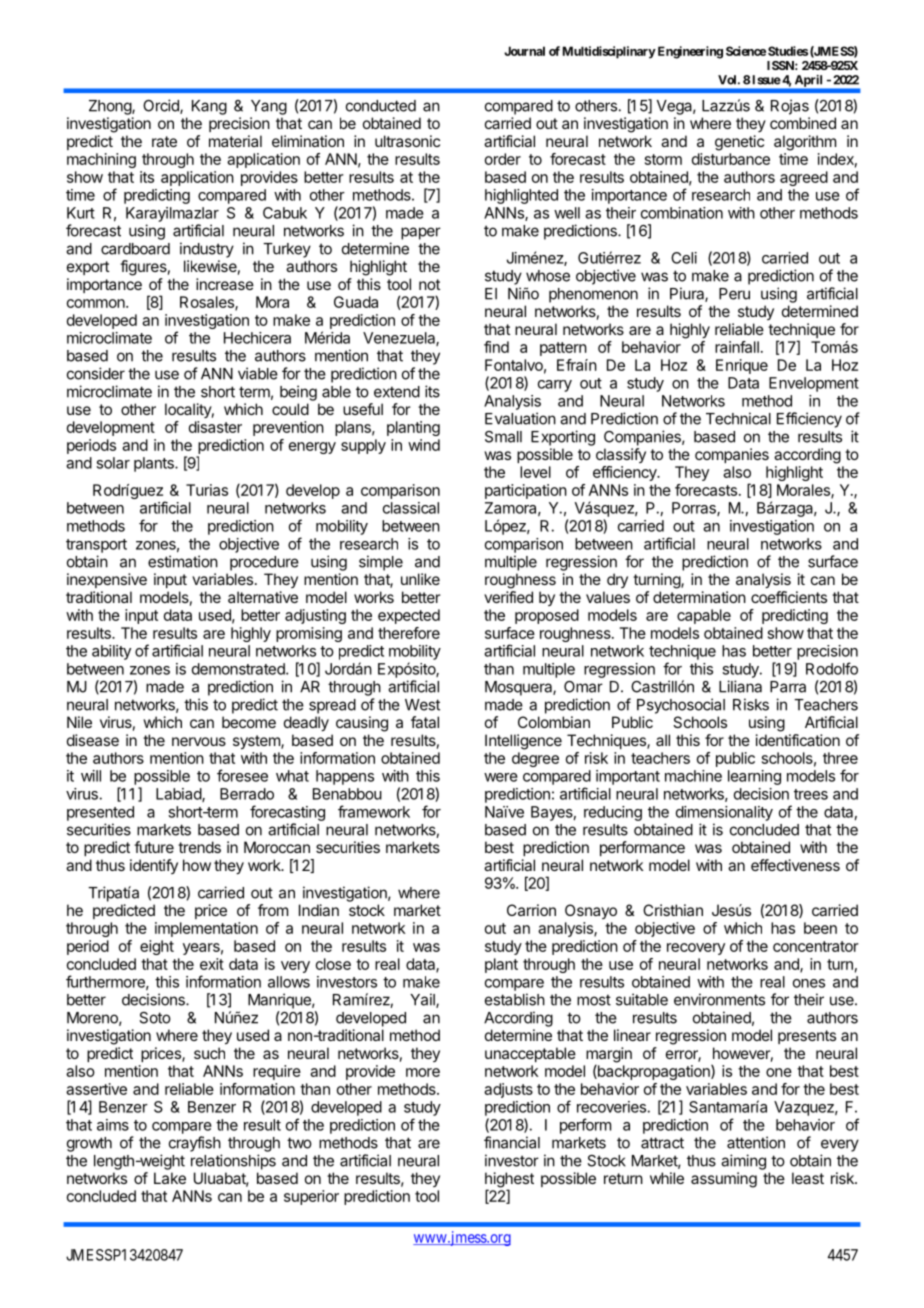  Describe the element at coordinates (170, 1178) in the image. I see `Lake` at that location.
